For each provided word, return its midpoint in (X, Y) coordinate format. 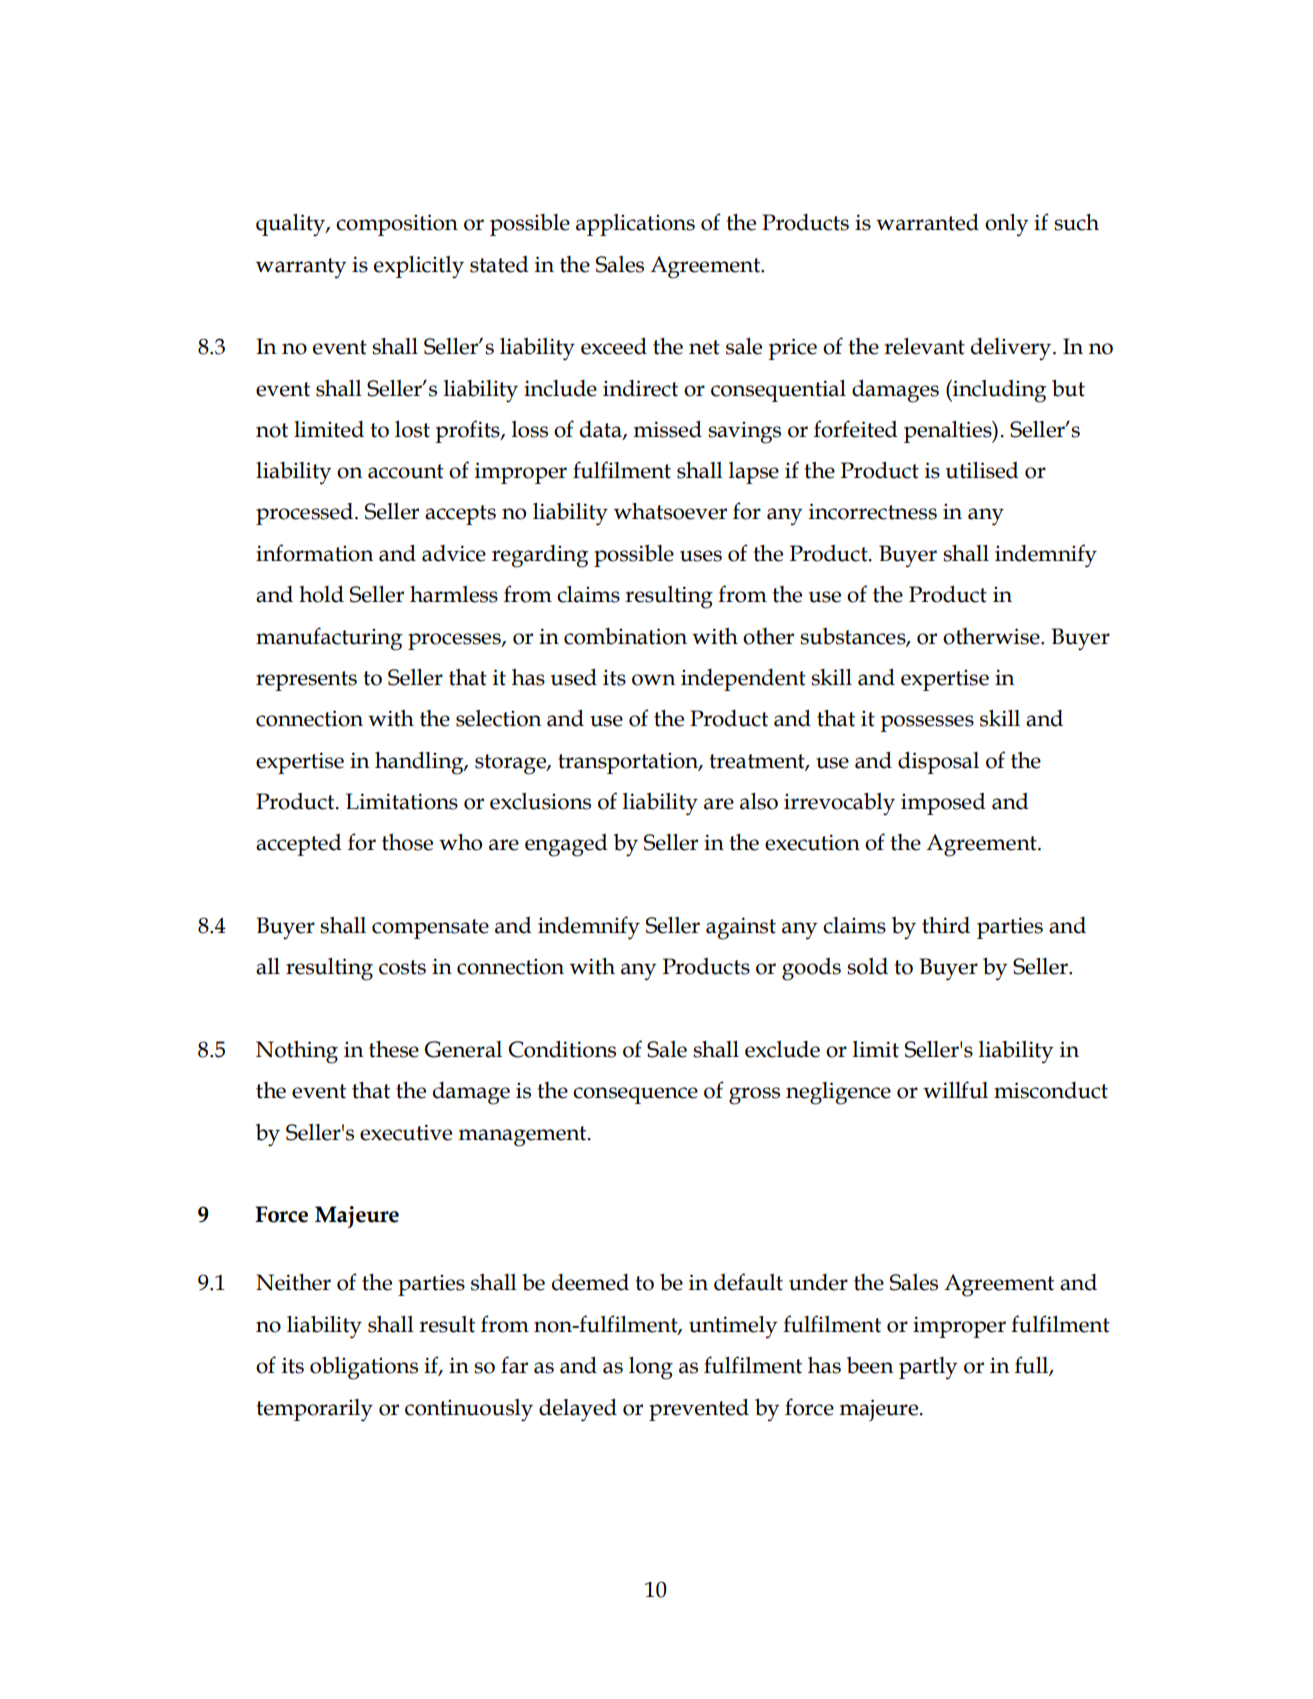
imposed (943, 804)
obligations (364, 1368)
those (407, 842)
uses (701, 556)
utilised (982, 470)
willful (955, 1090)
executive (406, 1132)
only (1007, 225)
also (759, 801)
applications (635, 225)
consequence (635, 1095)
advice (454, 553)
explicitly (419, 267)
